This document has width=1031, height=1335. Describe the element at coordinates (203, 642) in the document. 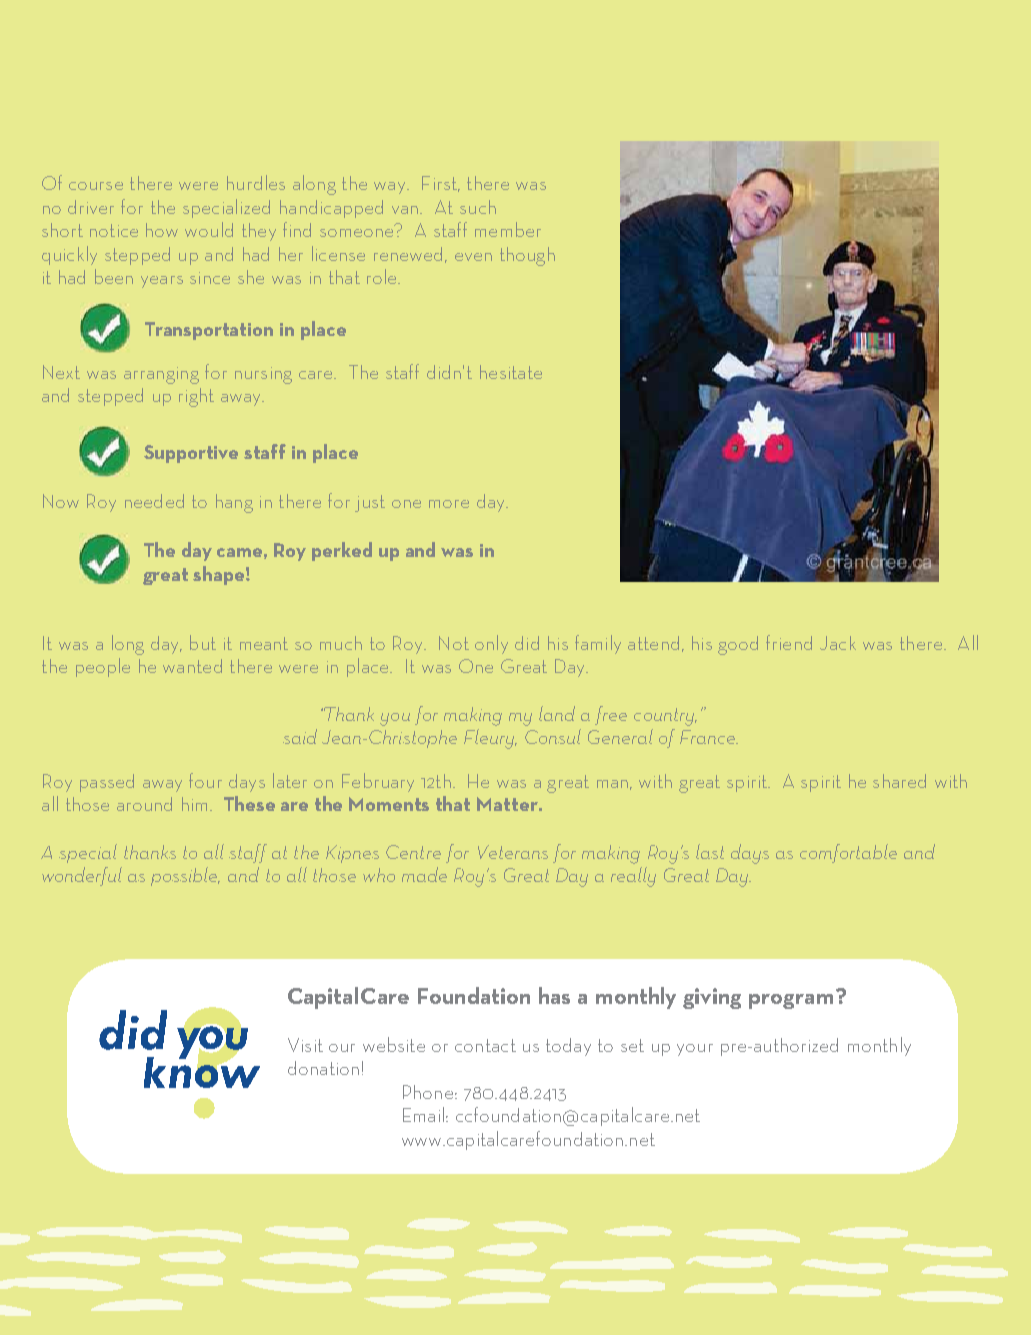

I see `but` at that location.
